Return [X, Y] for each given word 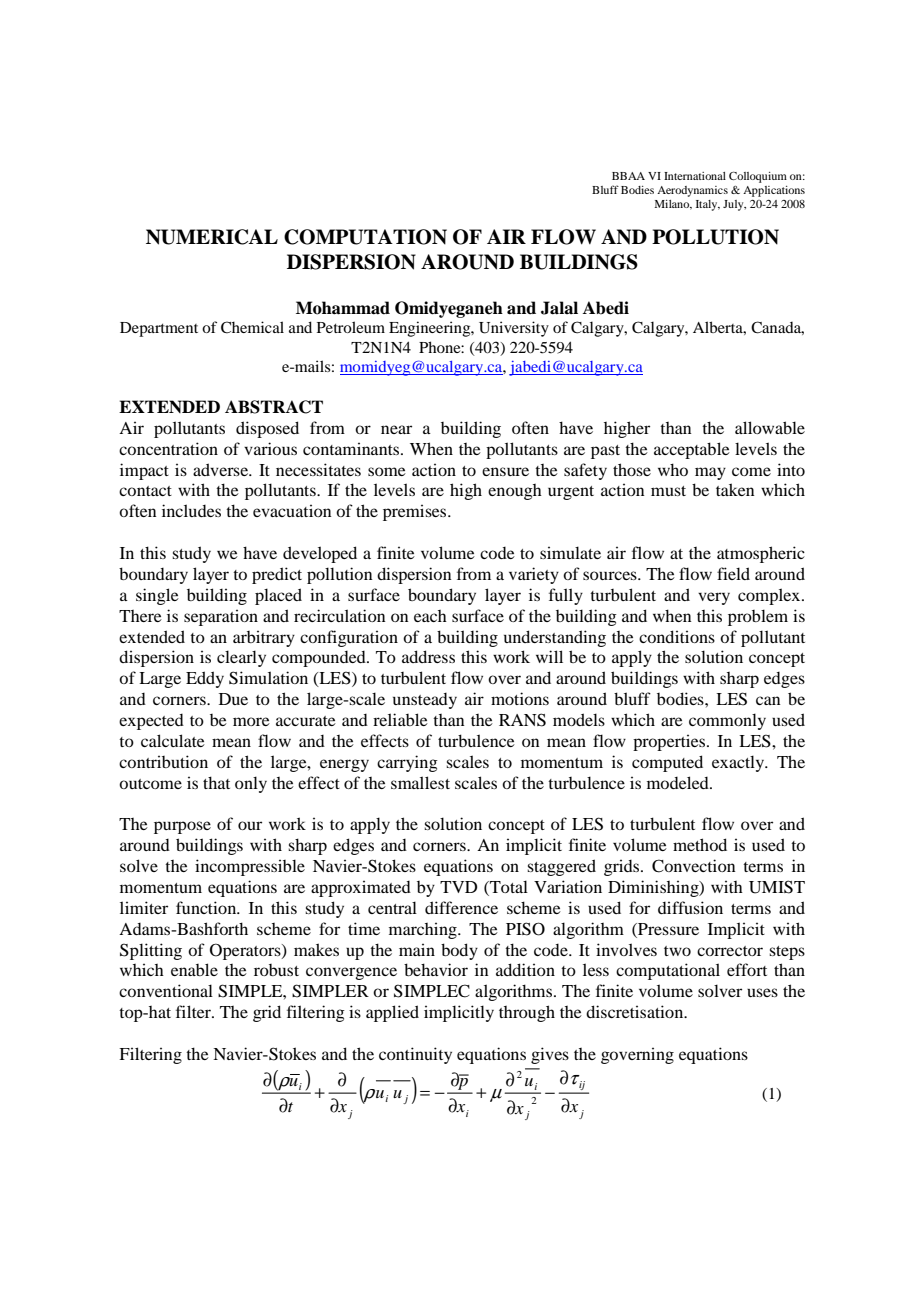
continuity [415, 1055]
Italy [708, 205]
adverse [222, 469]
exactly [739, 763]
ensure [505, 471]
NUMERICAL [212, 237]
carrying [407, 763]
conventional [166, 990]
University [514, 329]
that [216, 782]
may [710, 473]
